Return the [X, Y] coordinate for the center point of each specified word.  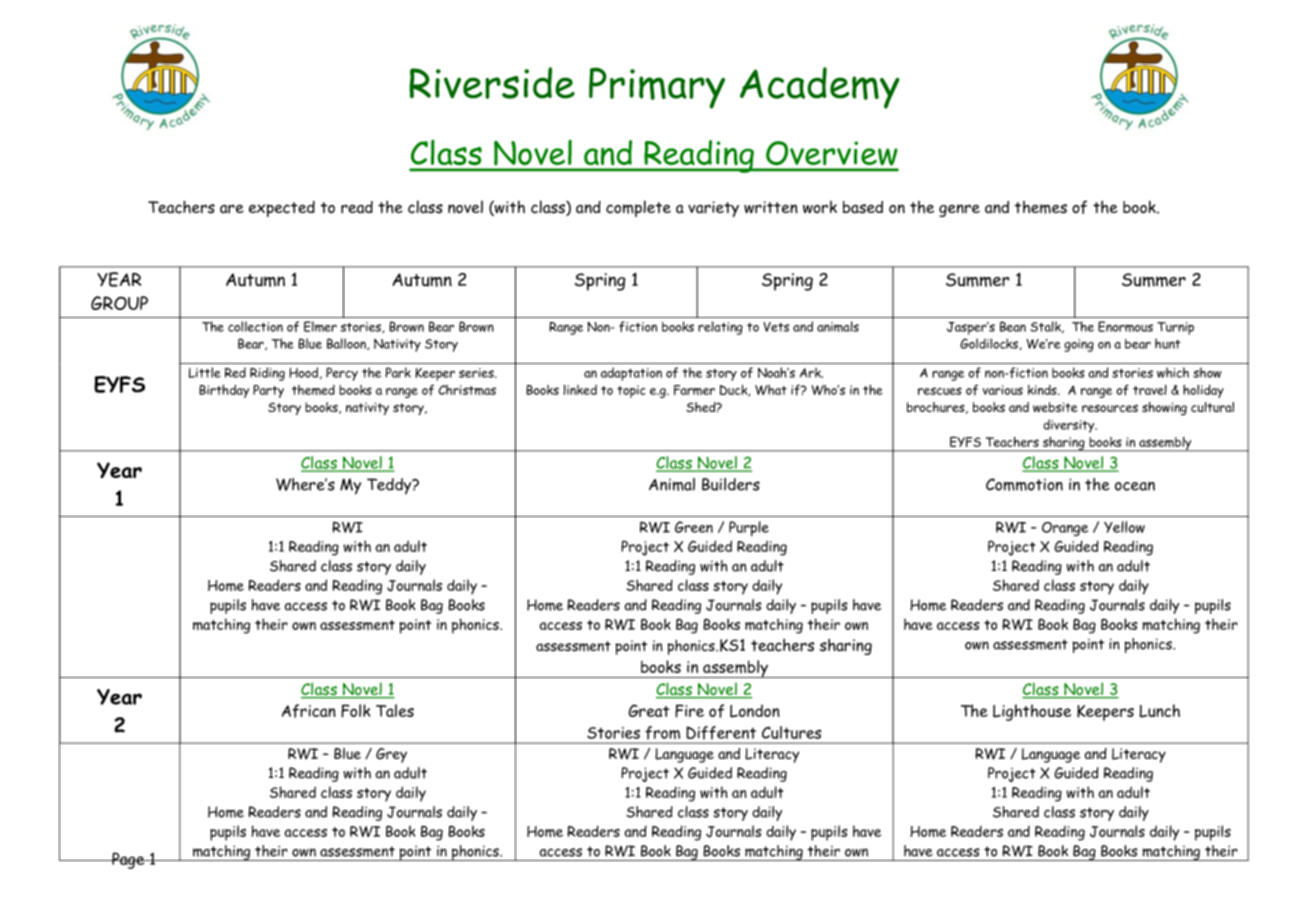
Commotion [1024, 484]
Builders [731, 484]
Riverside [492, 83]
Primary [657, 88]
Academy [820, 88]
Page [128, 860]
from [662, 732]
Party [268, 391]
